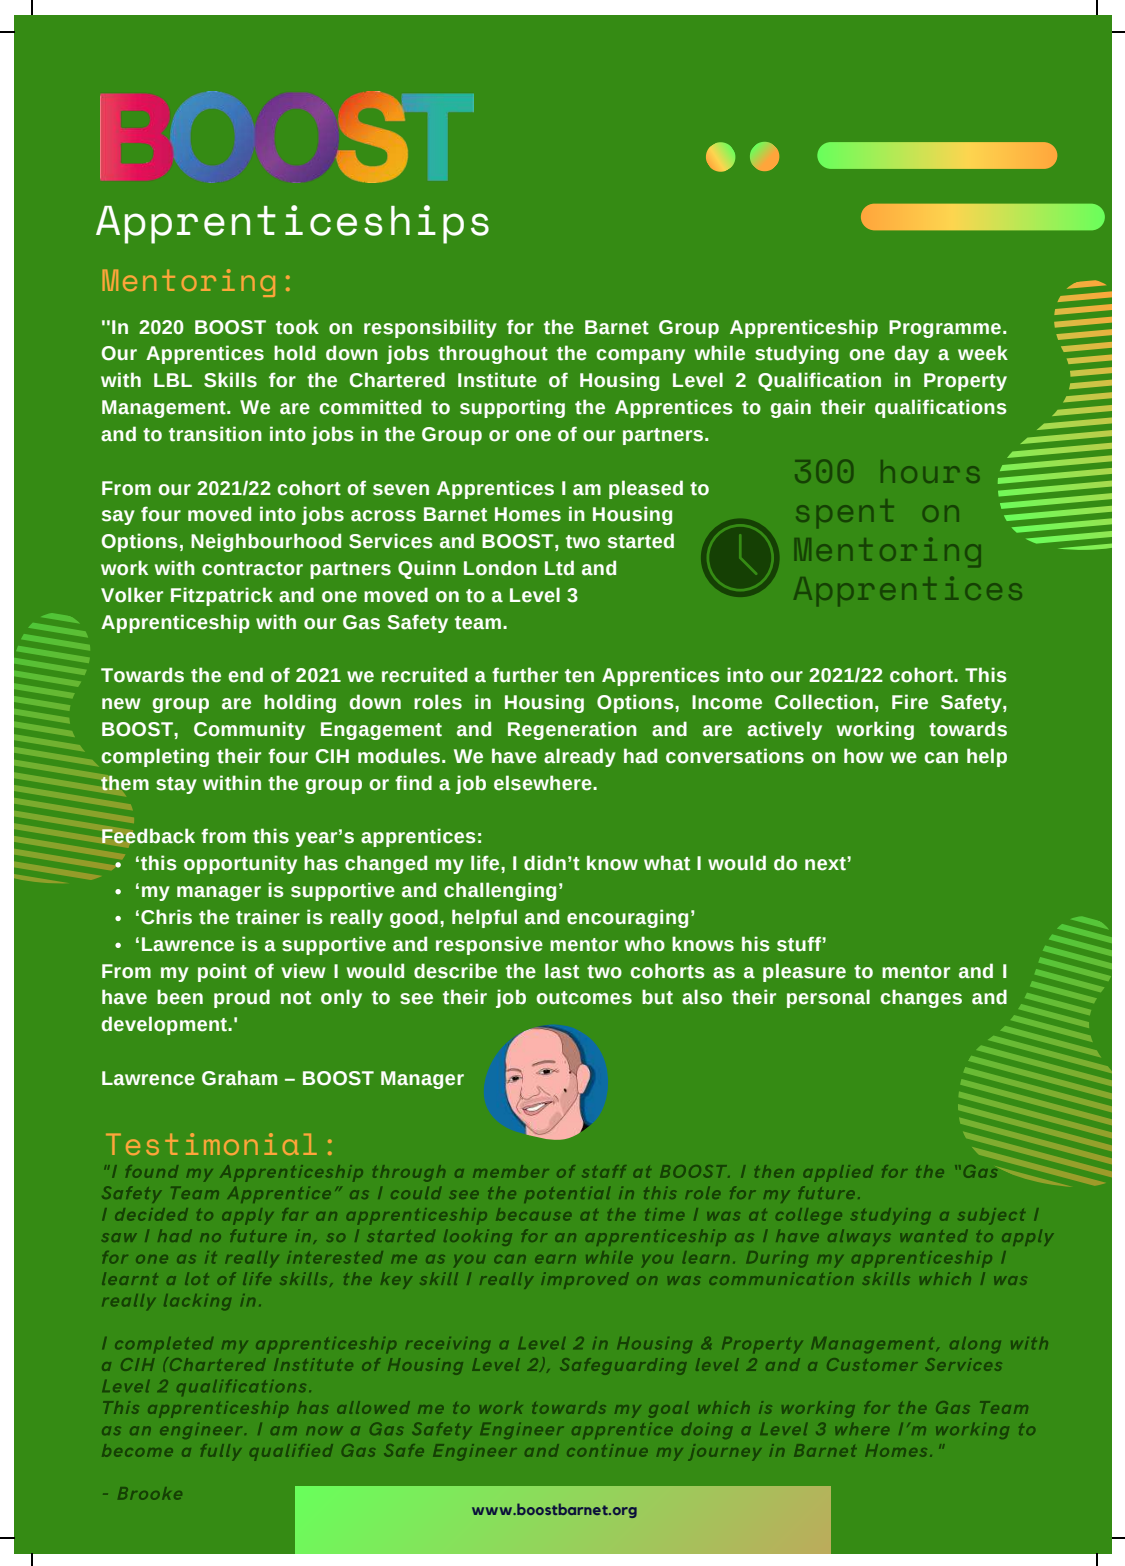 The image size is (1125, 1566). Describe the element at coordinates (176, 785) in the image. I see `stay` at that location.
